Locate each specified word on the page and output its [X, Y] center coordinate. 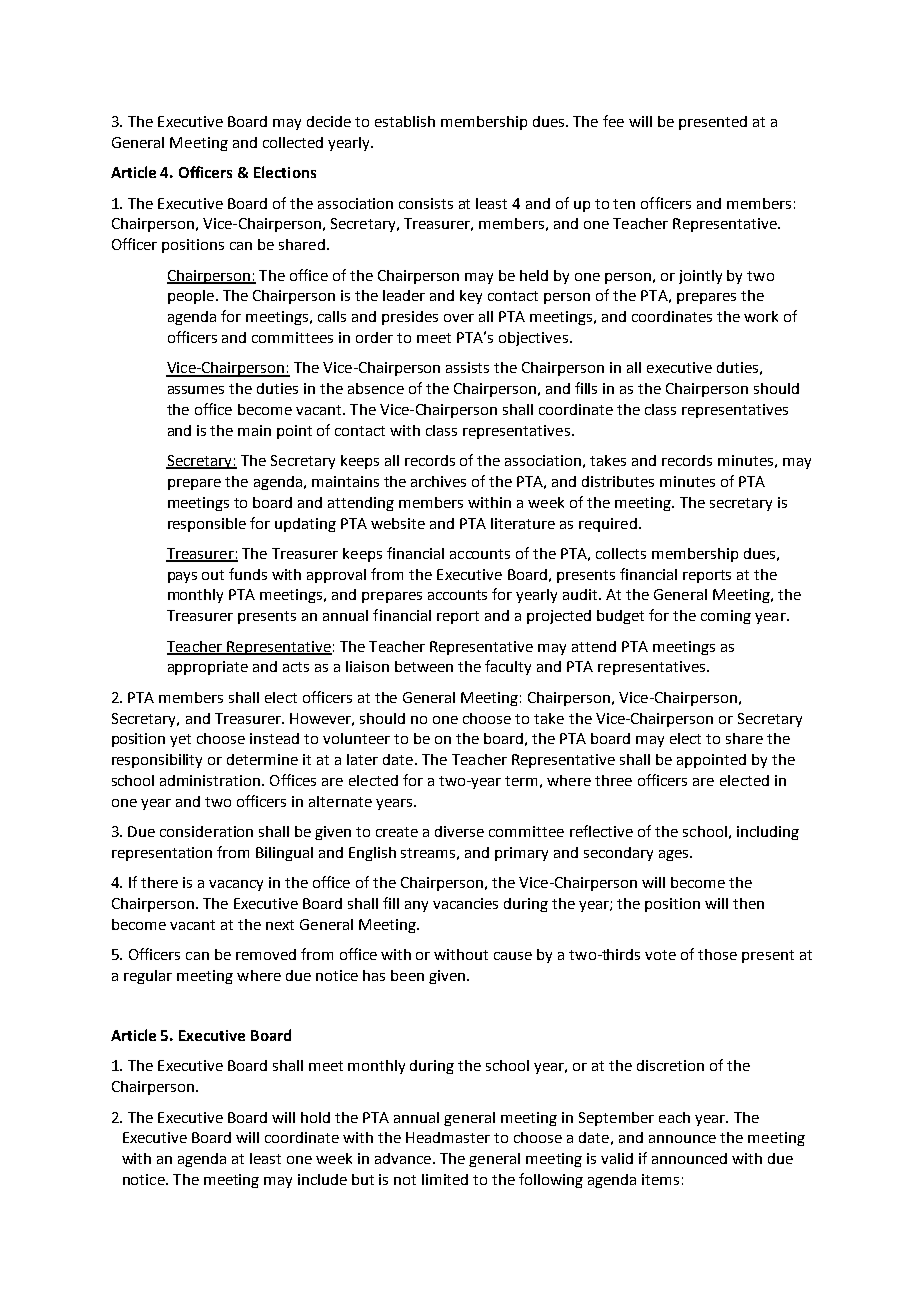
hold [315, 1117]
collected [293, 142]
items [660, 1179]
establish [405, 121]
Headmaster [448, 1137]
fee [613, 121]
